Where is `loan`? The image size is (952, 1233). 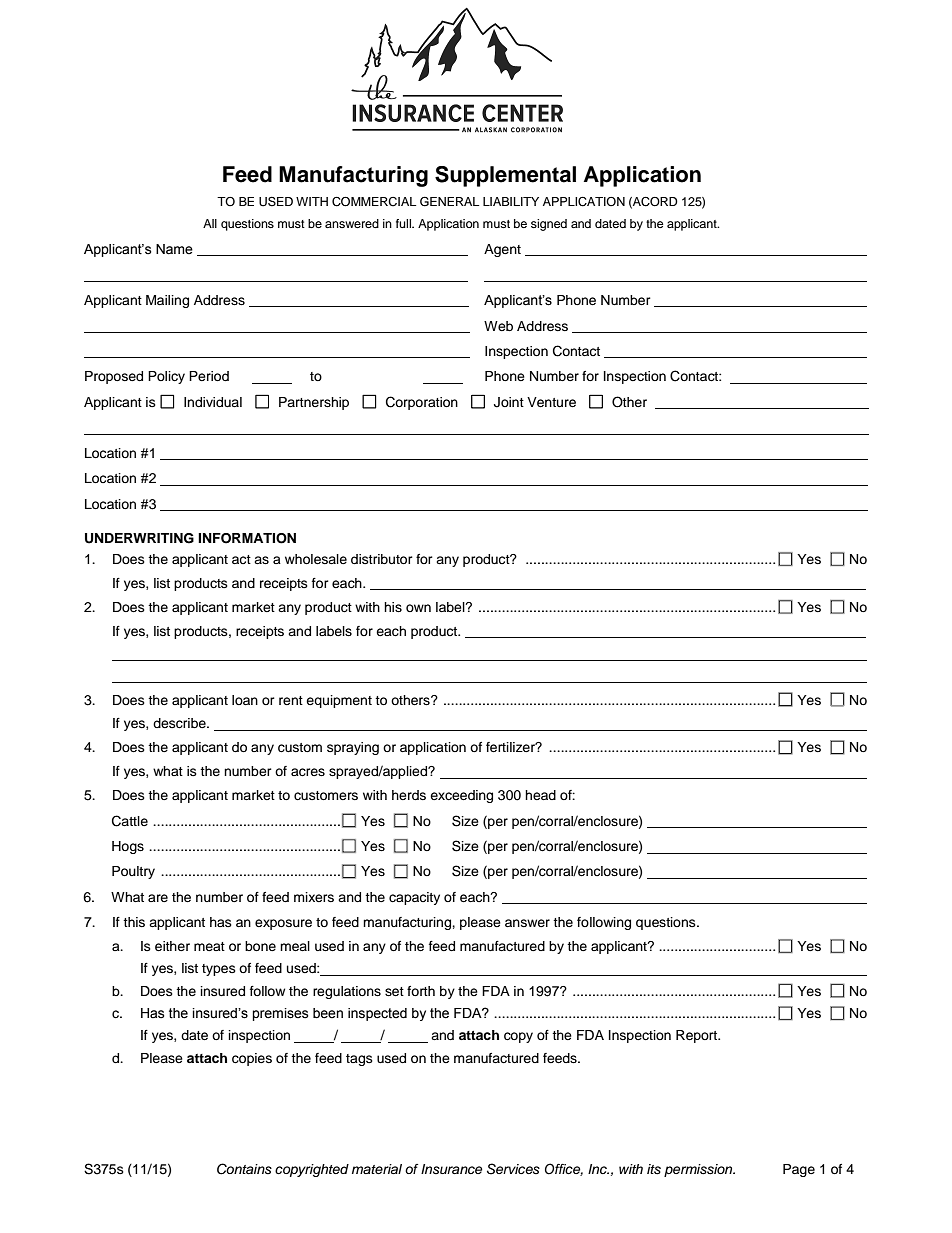
loan is located at coordinates (245, 700).
